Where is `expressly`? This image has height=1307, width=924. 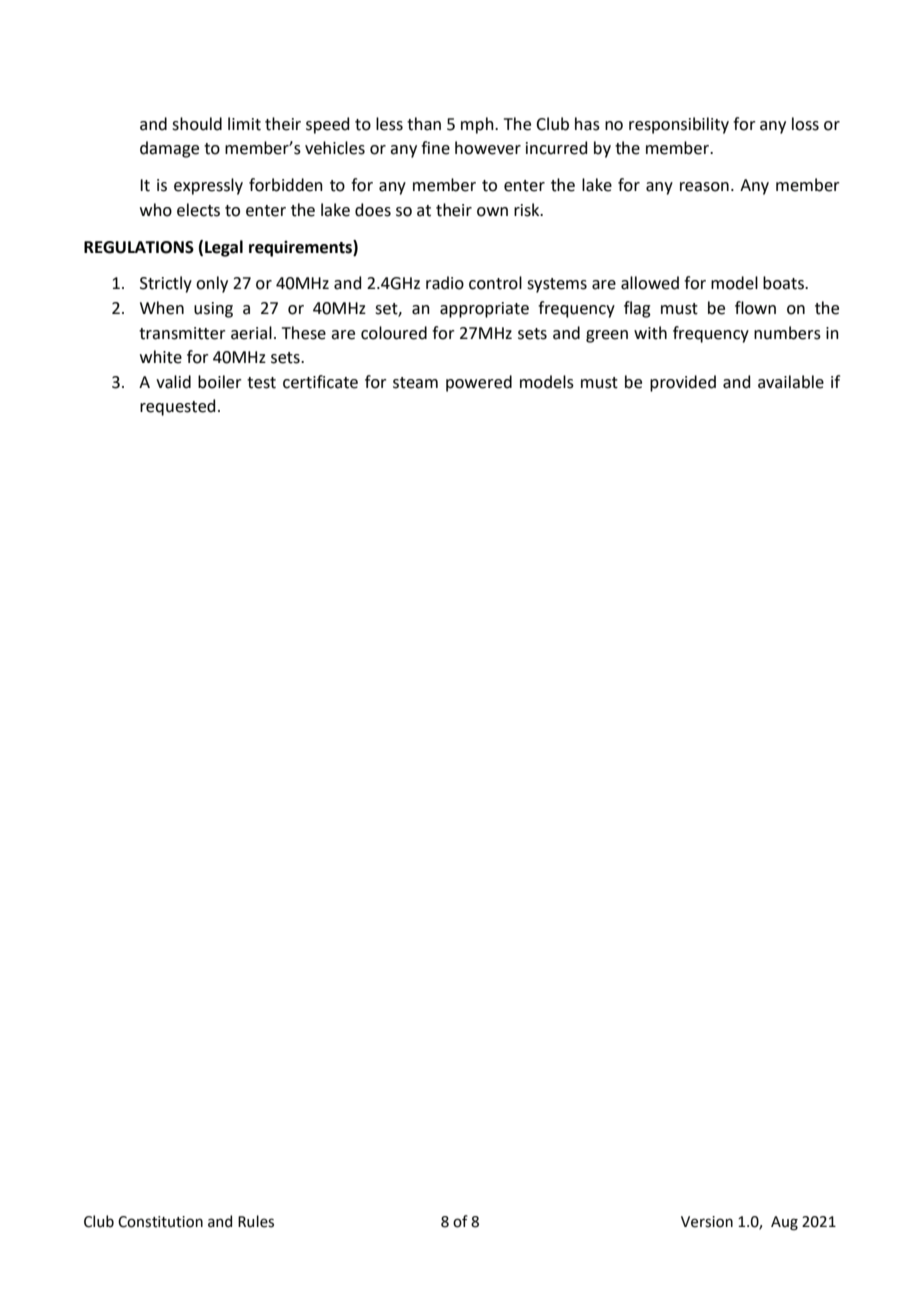
expressly is located at coordinates (208, 186).
